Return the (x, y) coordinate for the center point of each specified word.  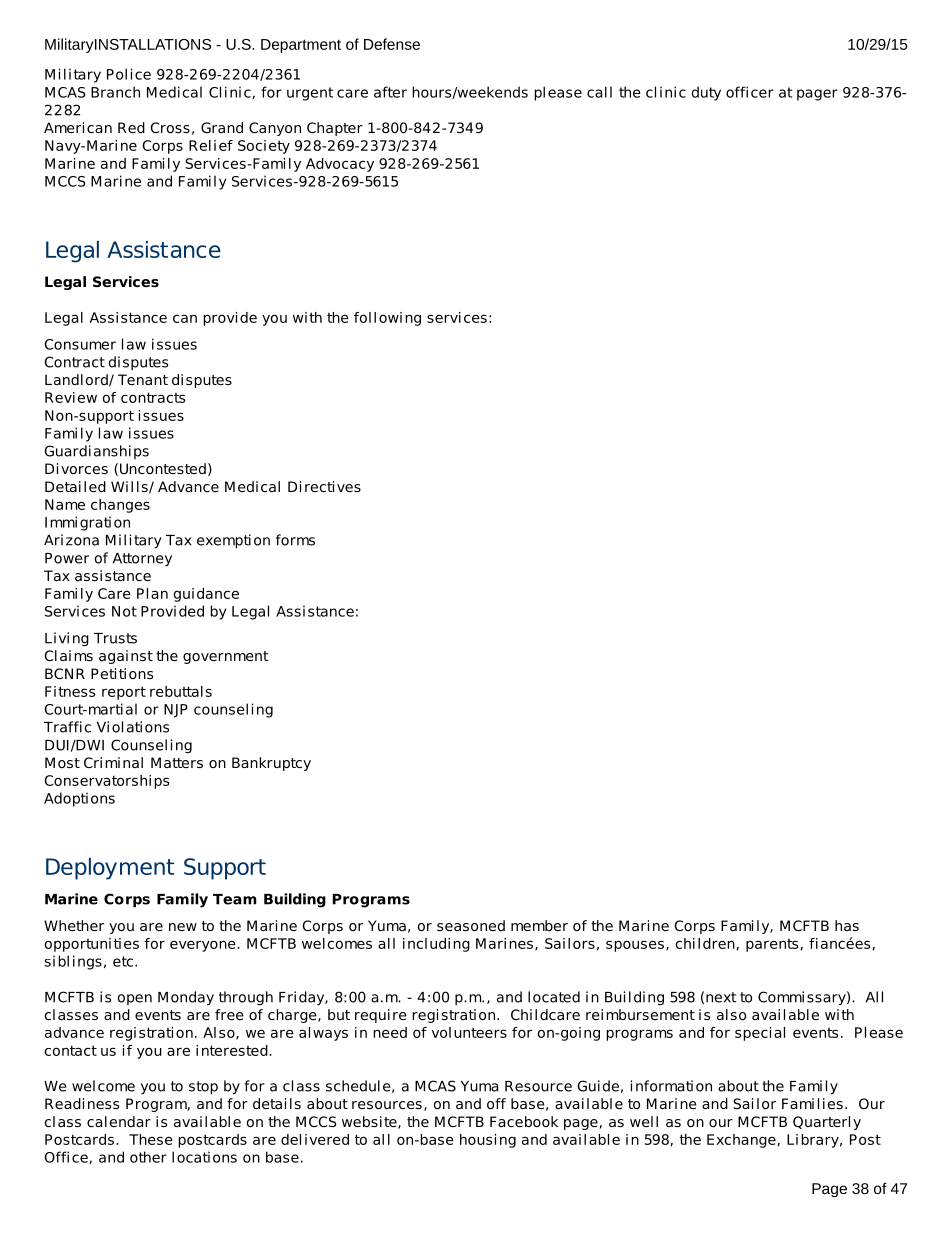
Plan (152, 593)
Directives (324, 486)
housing (488, 1141)
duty (706, 93)
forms (295, 540)
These (151, 1139)
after (390, 92)
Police (129, 74)
